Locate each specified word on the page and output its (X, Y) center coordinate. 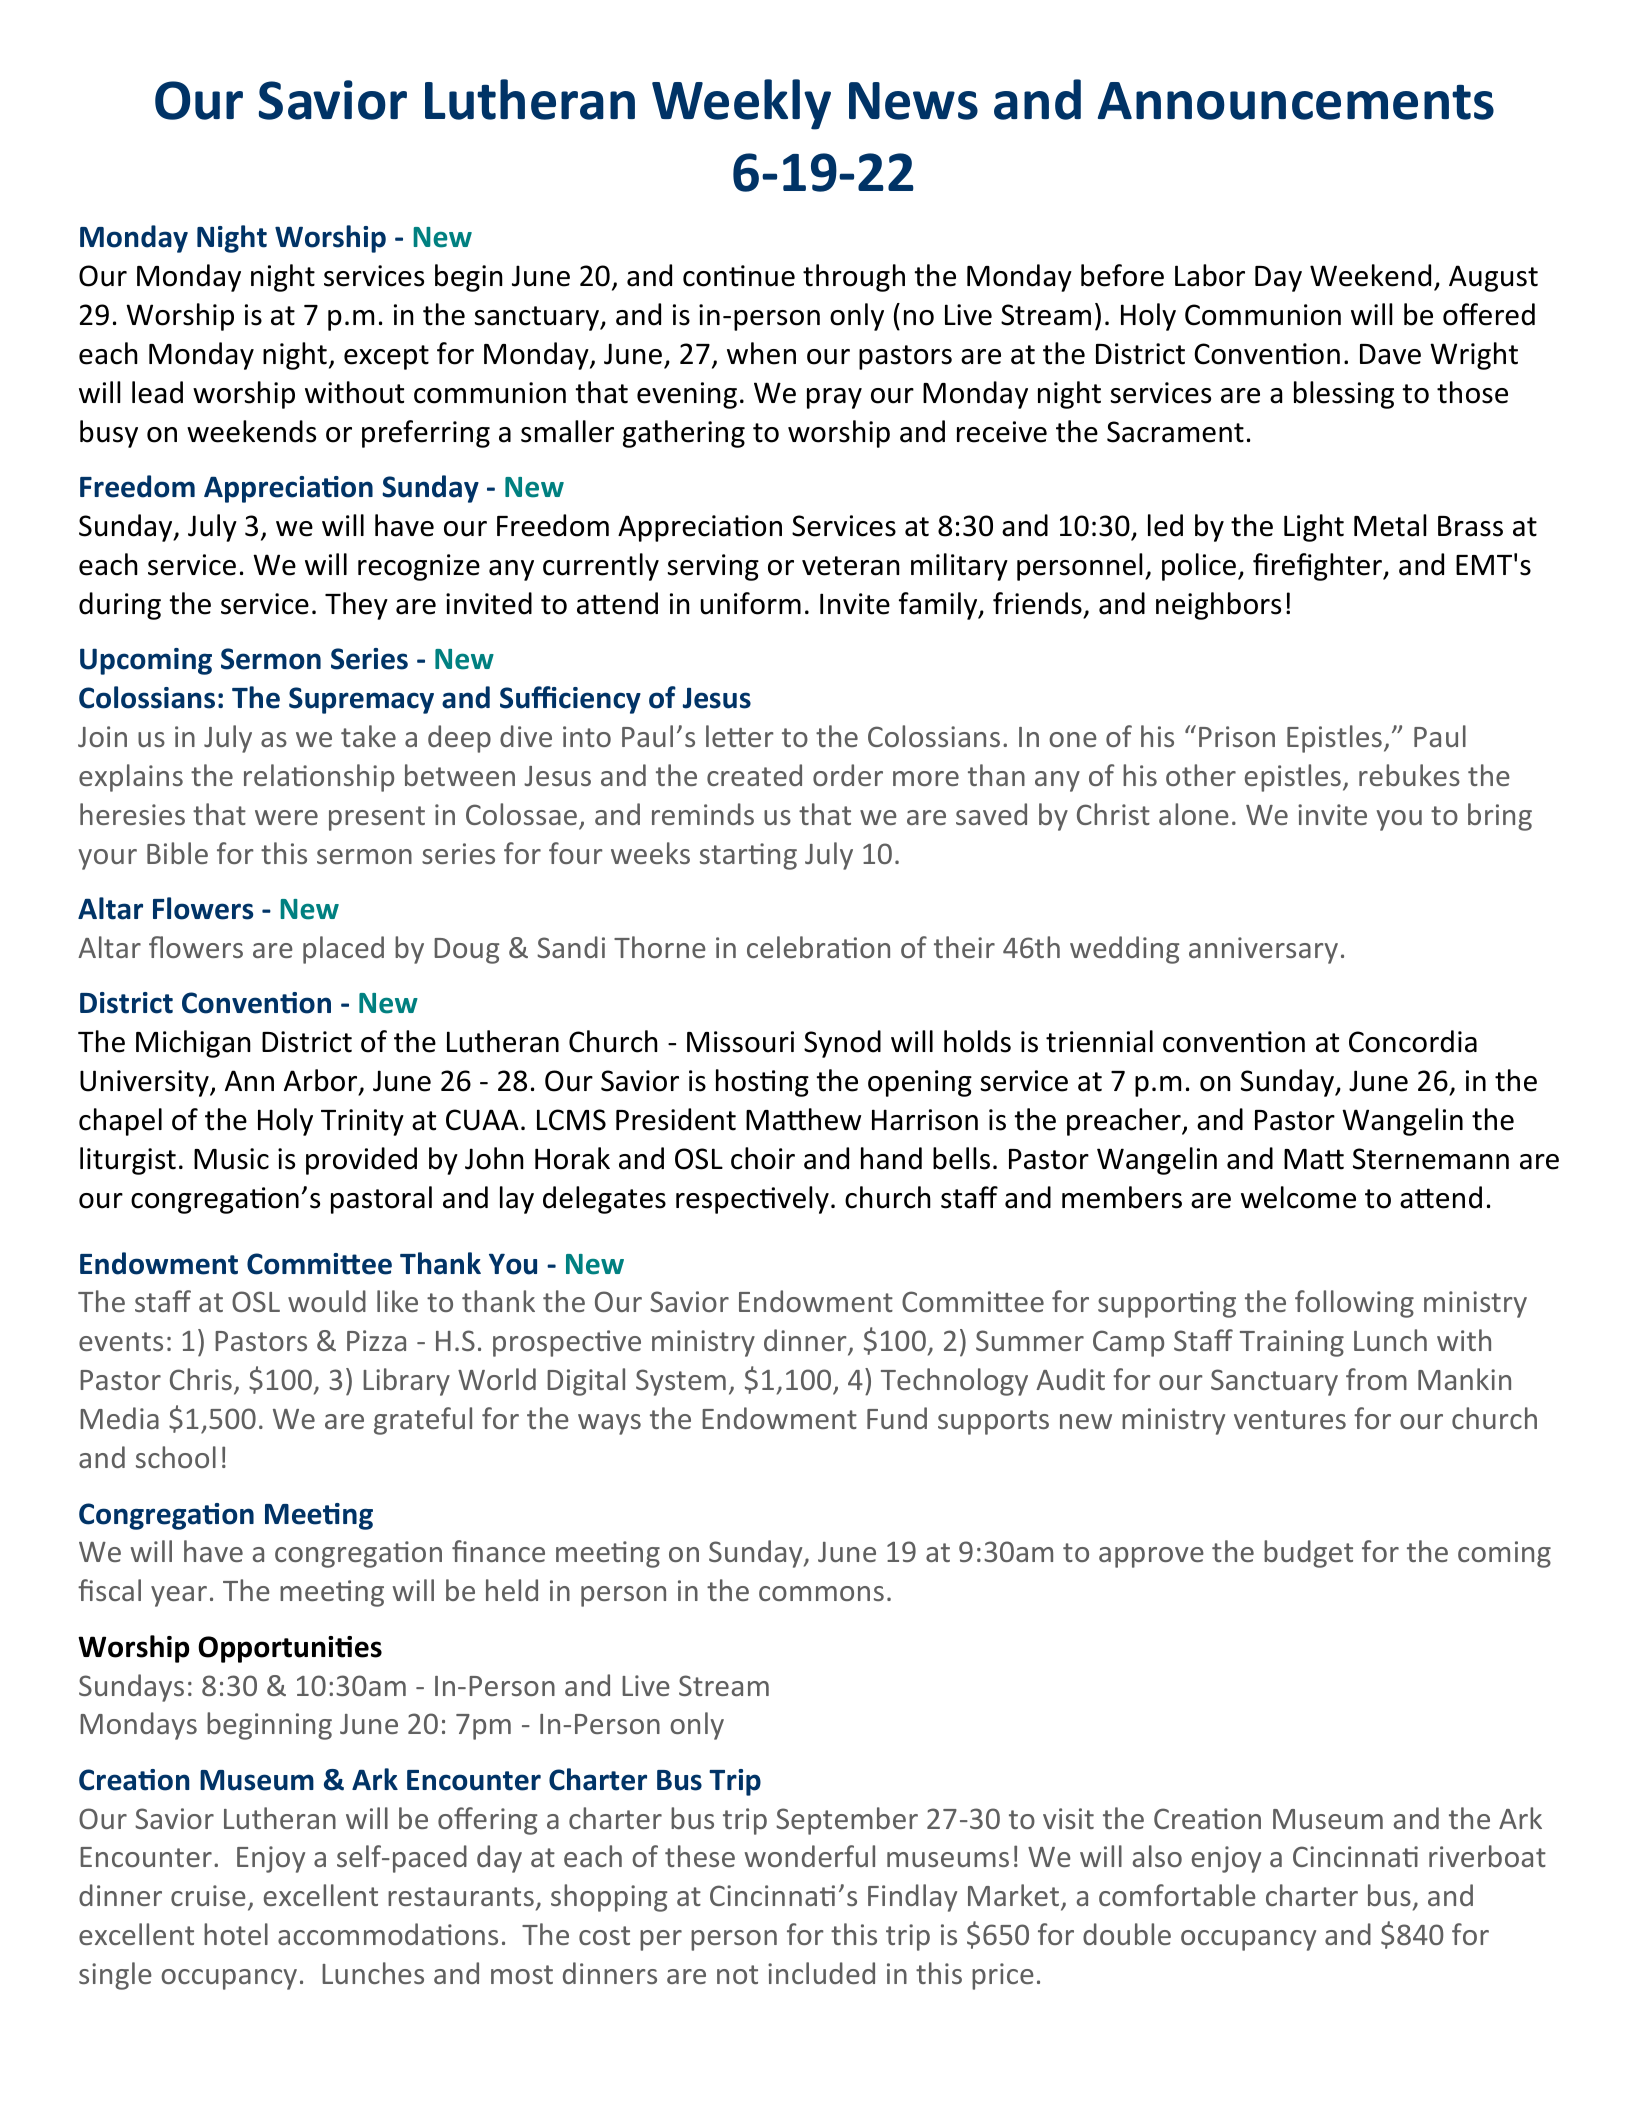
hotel (236, 1934)
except (386, 357)
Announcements (1296, 101)
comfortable (1177, 1895)
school (176, 1457)
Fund (897, 1418)
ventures (1290, 1419)
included (821, 1973)
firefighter (1319, 567)
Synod (842, 1044)
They (356, 606)
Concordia (1413, 1041)
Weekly (741, 104)
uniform (751, 603)
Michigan (193, 1044)
